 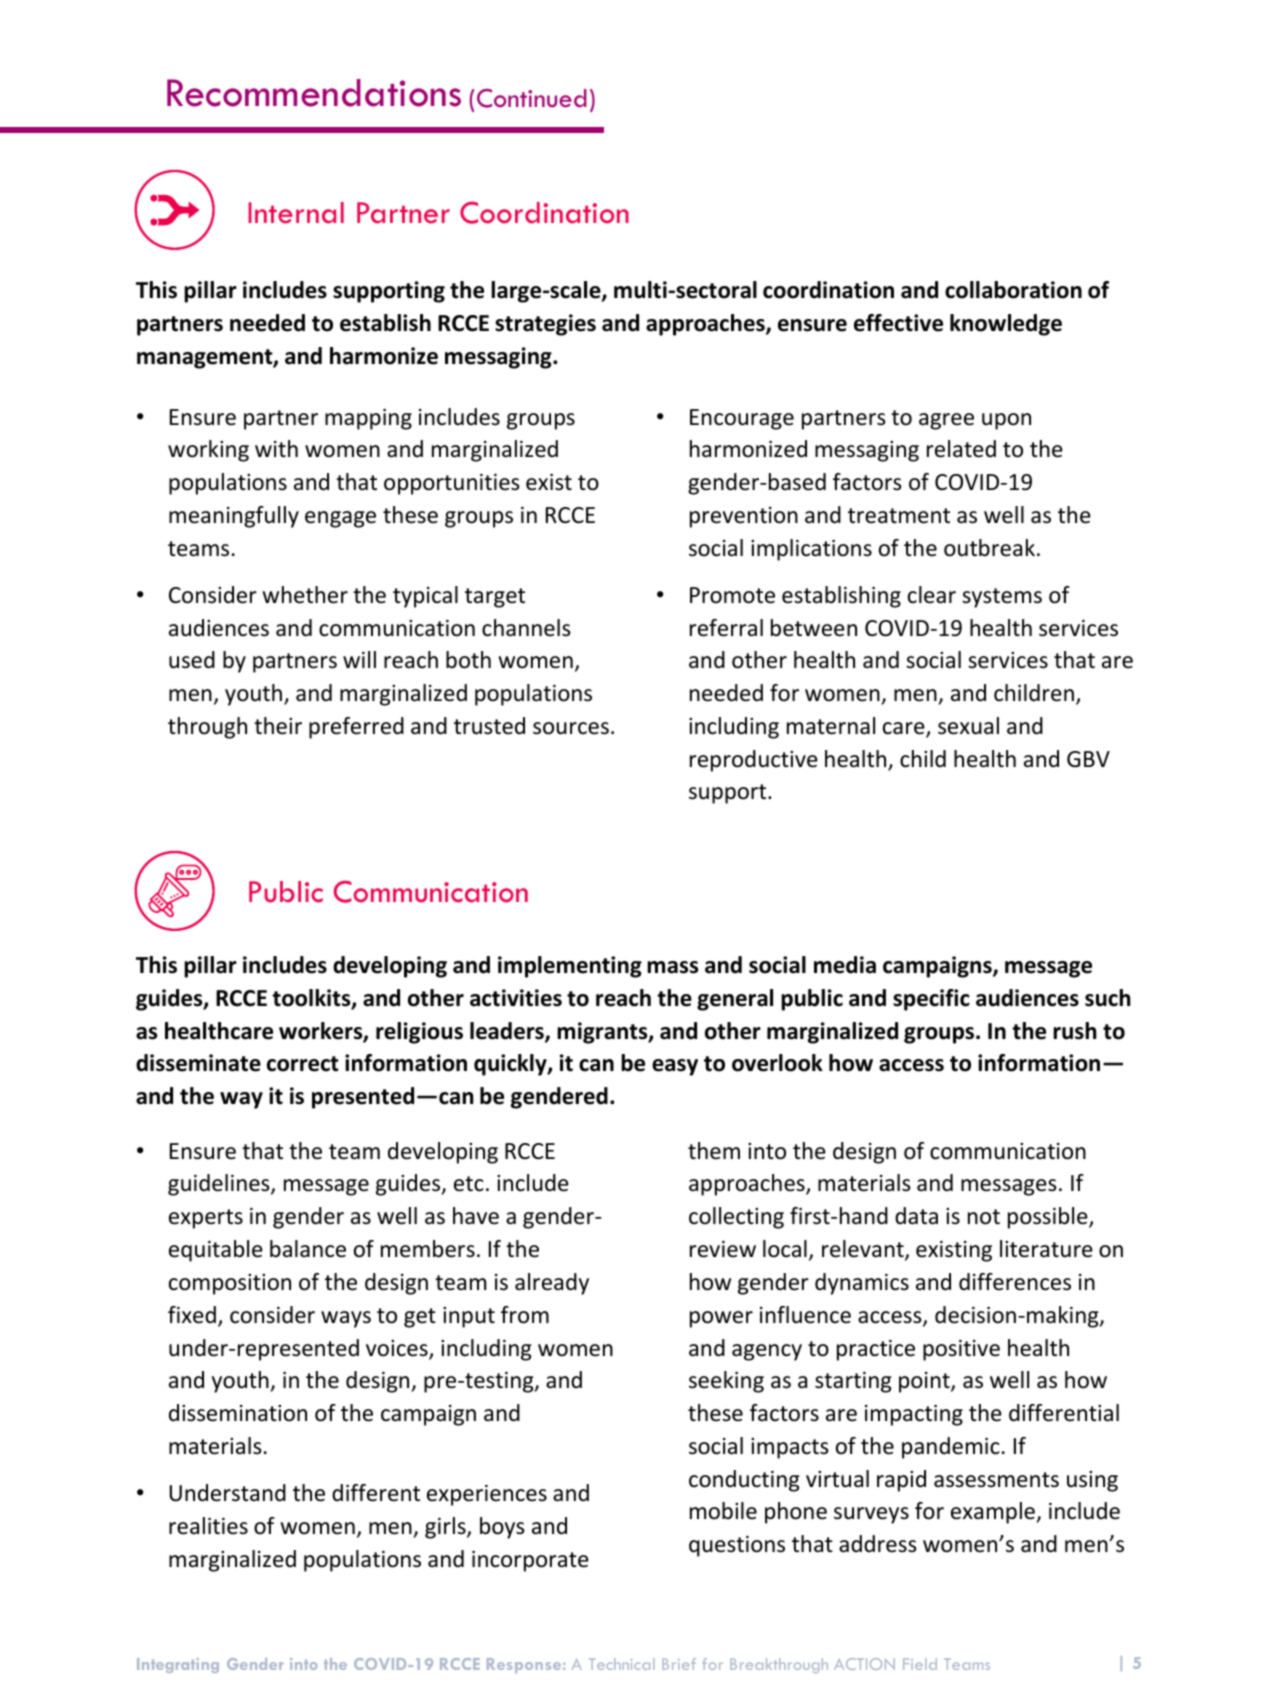 What do you see at coordinates (178, 1665) in the page?
I see `Integrating` at bounding box center [178, 1665].
